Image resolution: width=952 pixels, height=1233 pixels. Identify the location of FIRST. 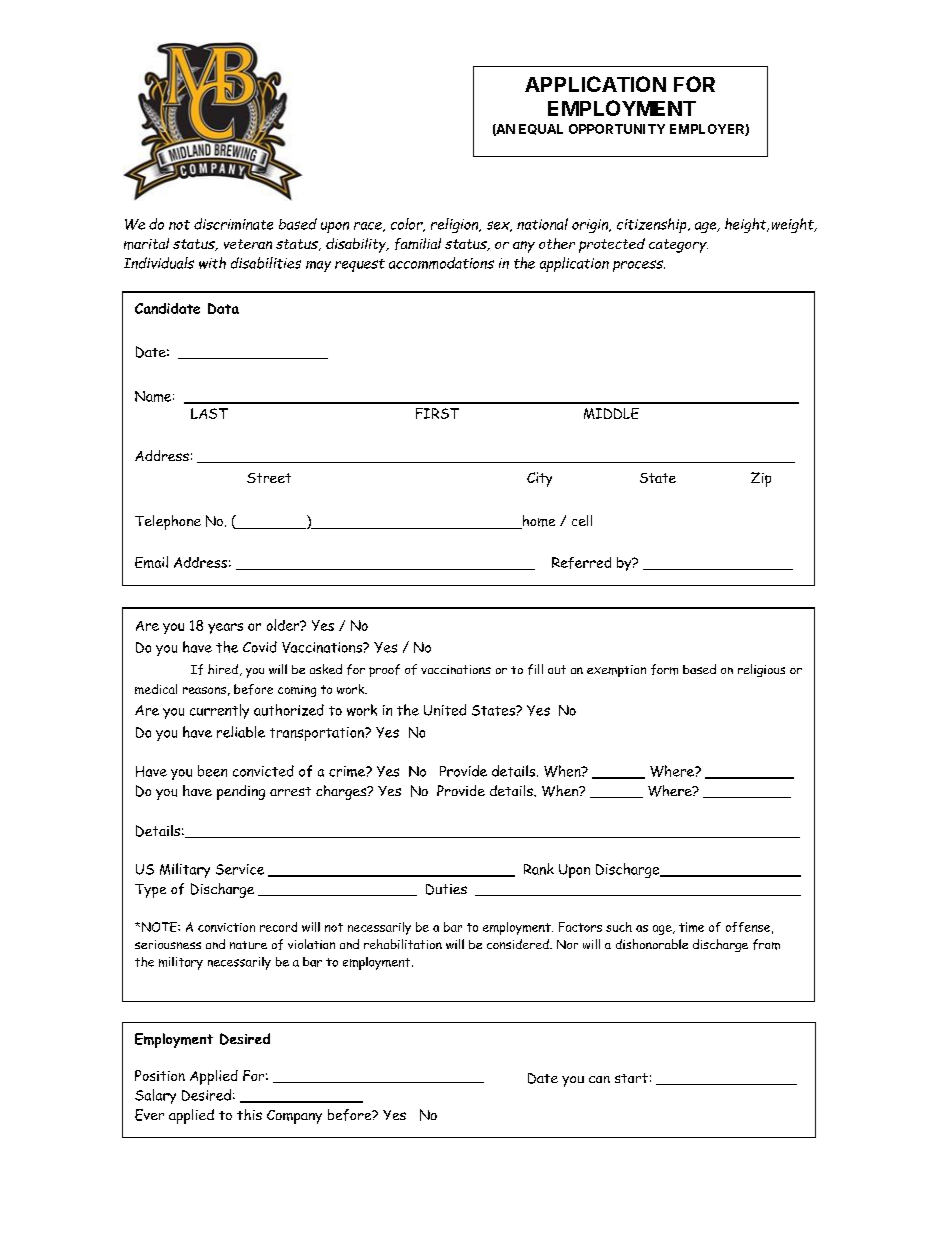
(437, 413).
